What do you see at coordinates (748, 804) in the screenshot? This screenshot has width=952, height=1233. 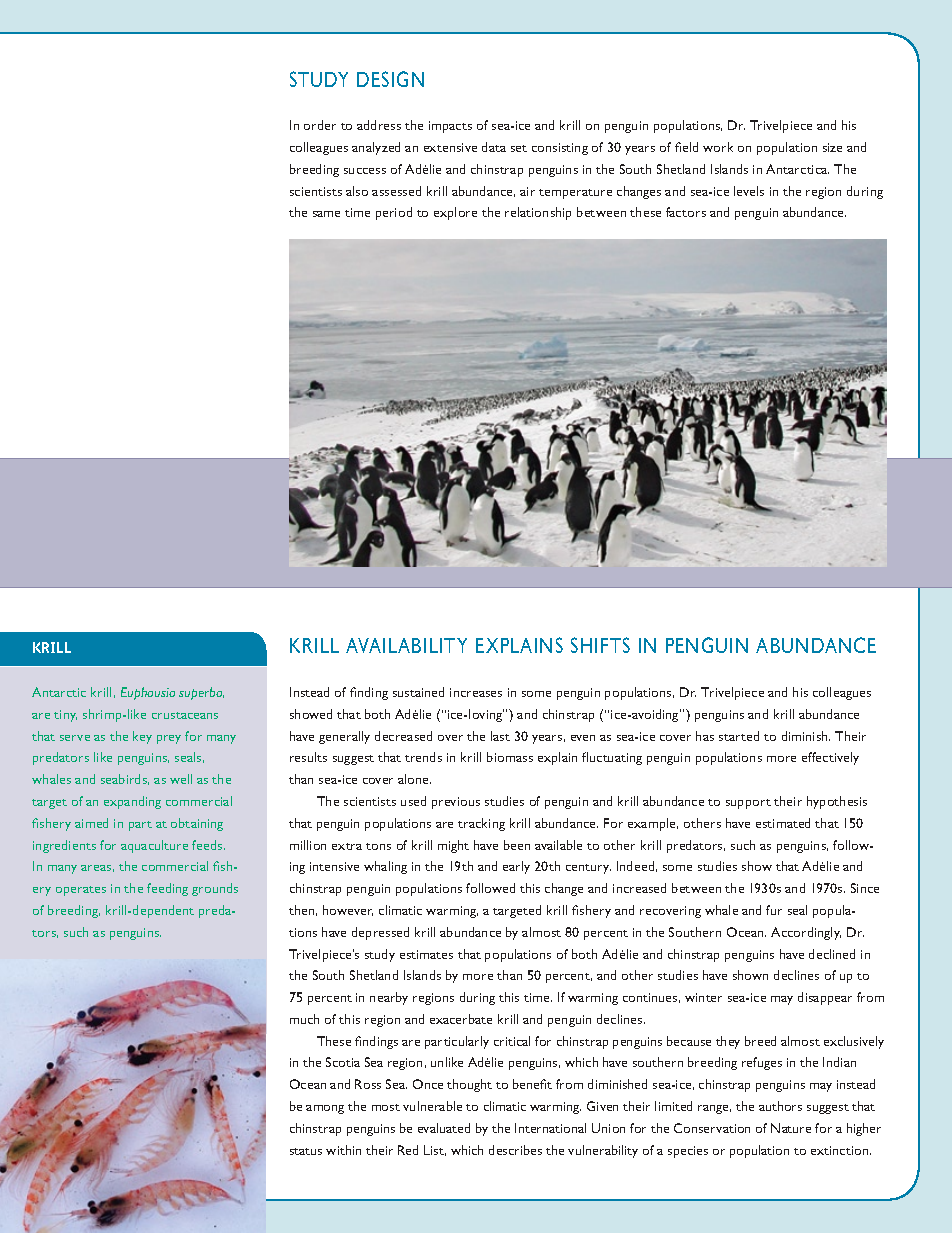 I see `support` at bounding box center [748, 804].
